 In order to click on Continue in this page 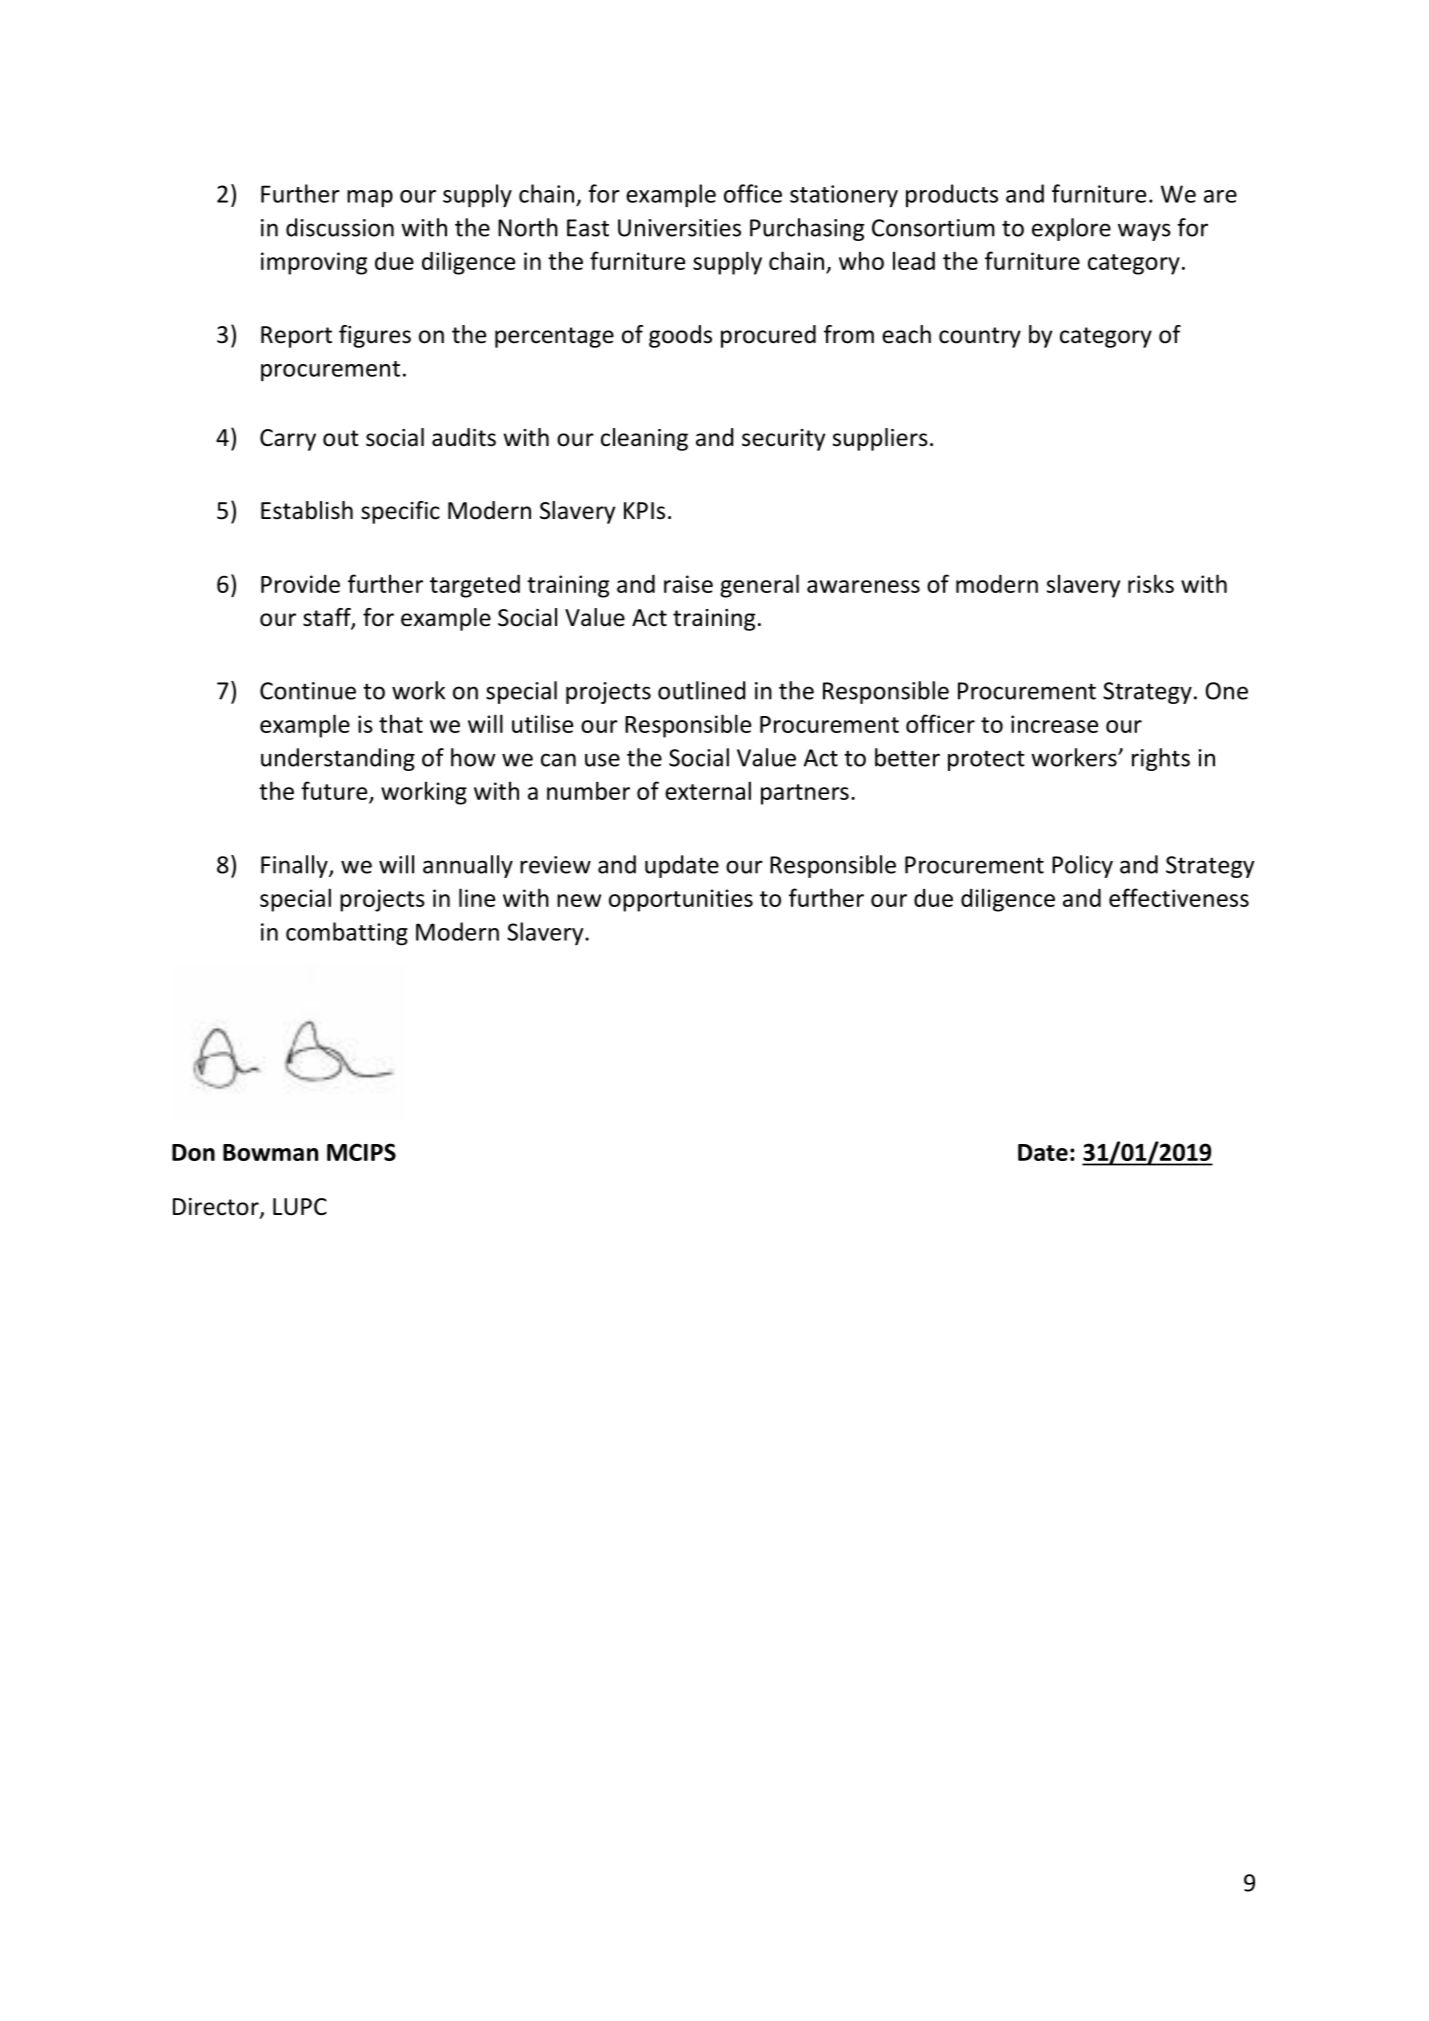, I will do `click(308, 691)`.
